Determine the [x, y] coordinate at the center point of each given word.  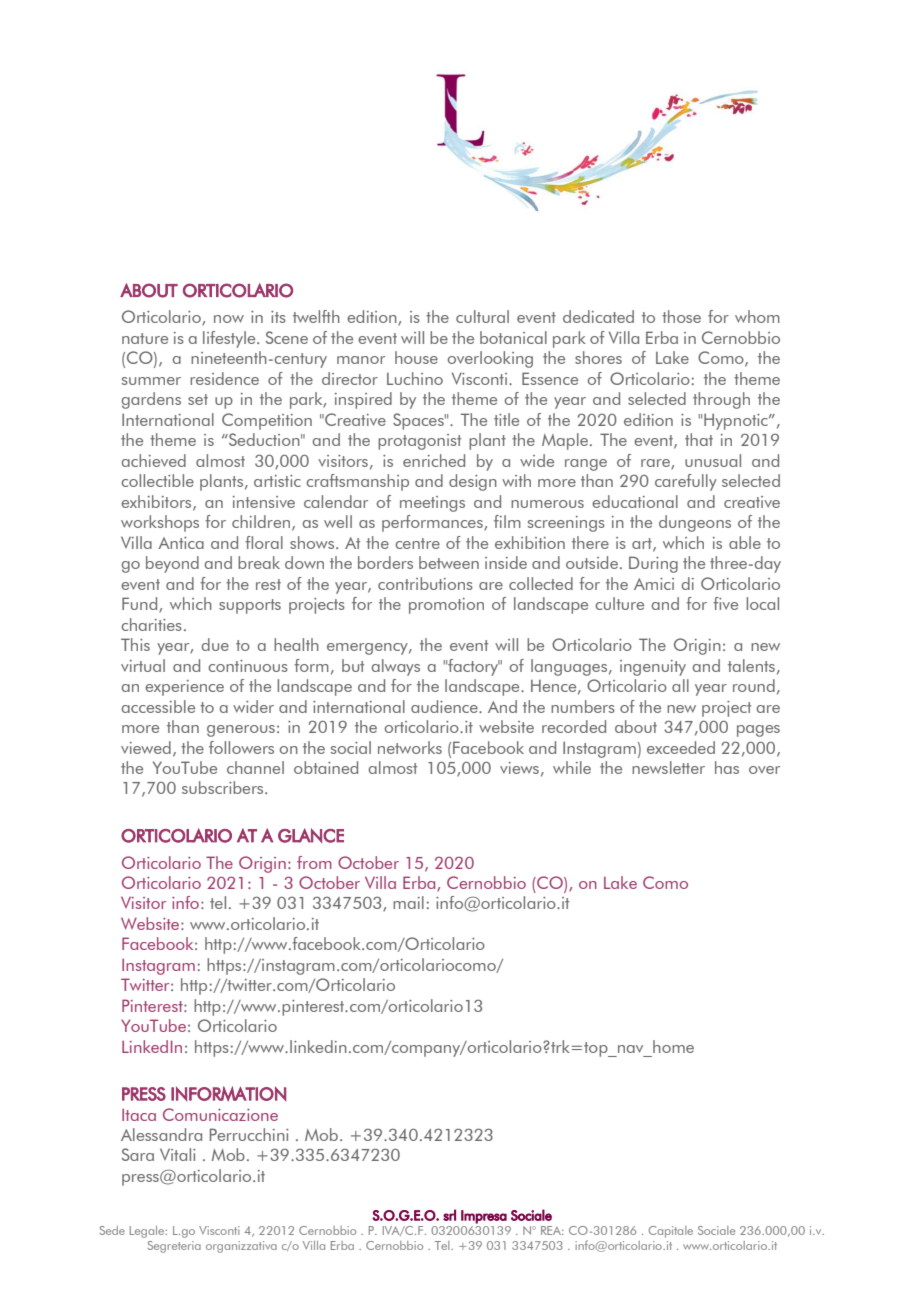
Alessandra [161, 1134]
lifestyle [230, 339]
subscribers [224, 787]
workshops [160, 523]
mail [408, 902]
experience [184, 688]
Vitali [178, 1154]
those [681, 316]
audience [445, 706]
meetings [432, 504]
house [416, 357]
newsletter [668, 767]
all [680, 685]
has [727, 767]
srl [449, 1215]
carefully [686, 482]
